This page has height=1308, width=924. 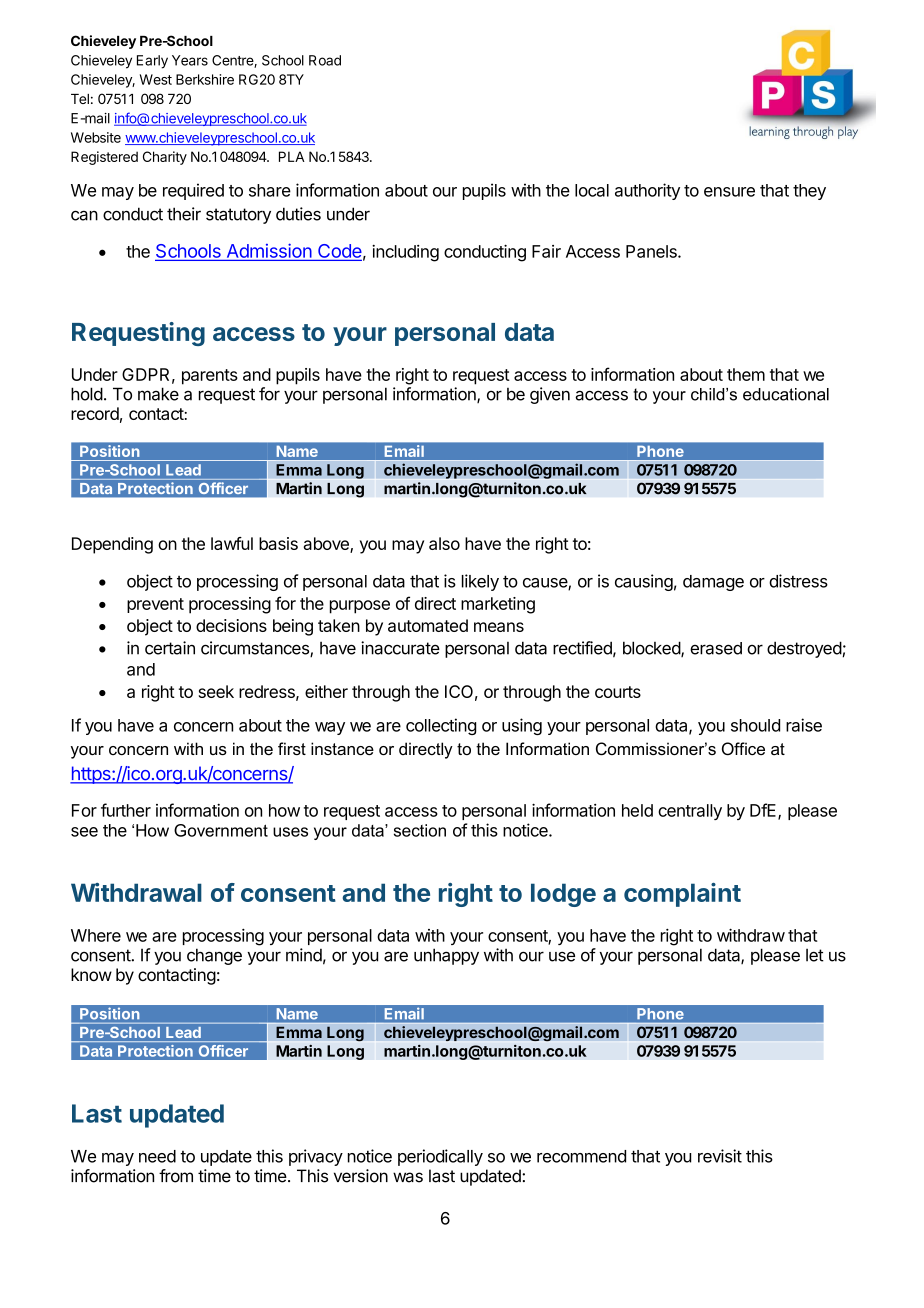 I want to click on Road, so click(x=325, y=60).
